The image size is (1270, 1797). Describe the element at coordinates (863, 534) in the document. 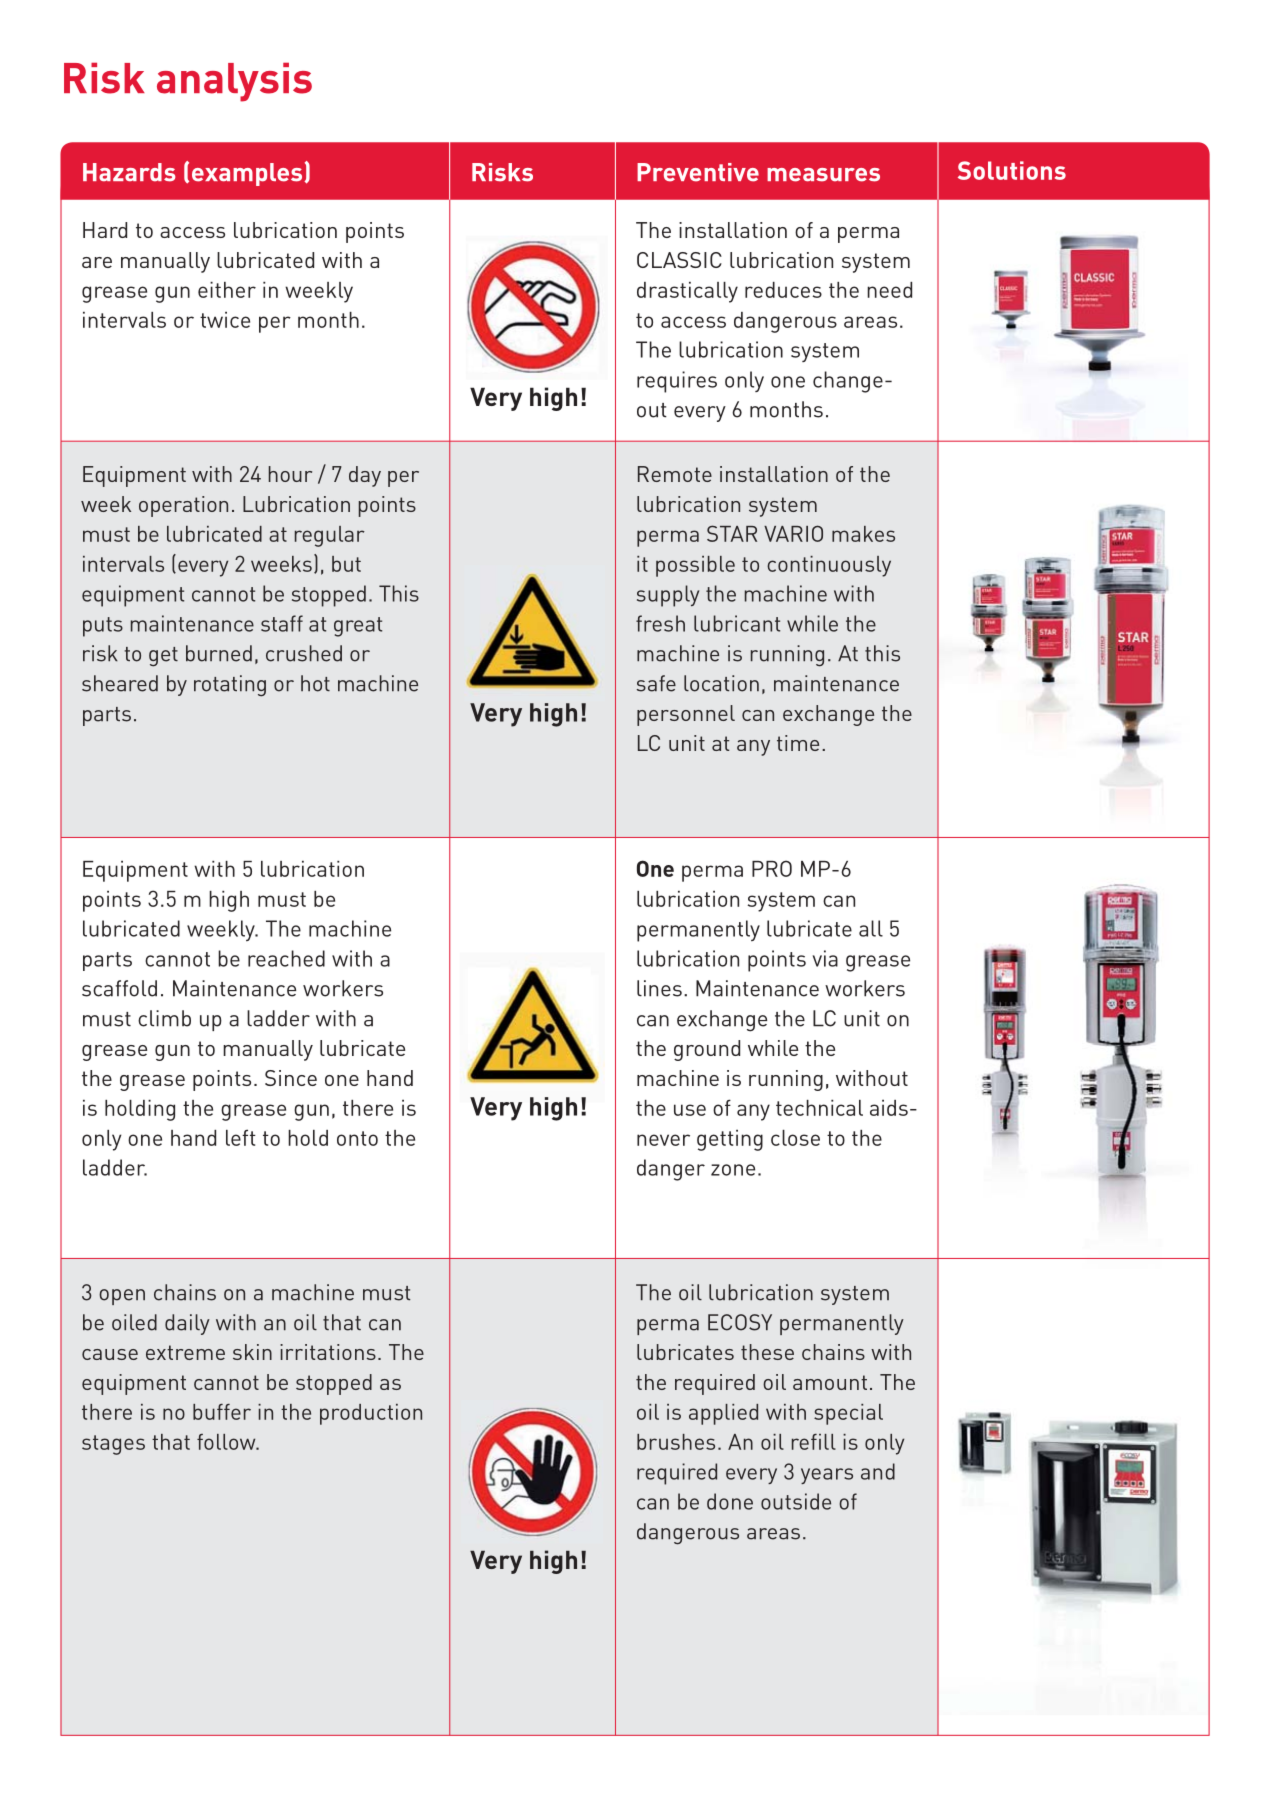

I see `makes` at that location.
